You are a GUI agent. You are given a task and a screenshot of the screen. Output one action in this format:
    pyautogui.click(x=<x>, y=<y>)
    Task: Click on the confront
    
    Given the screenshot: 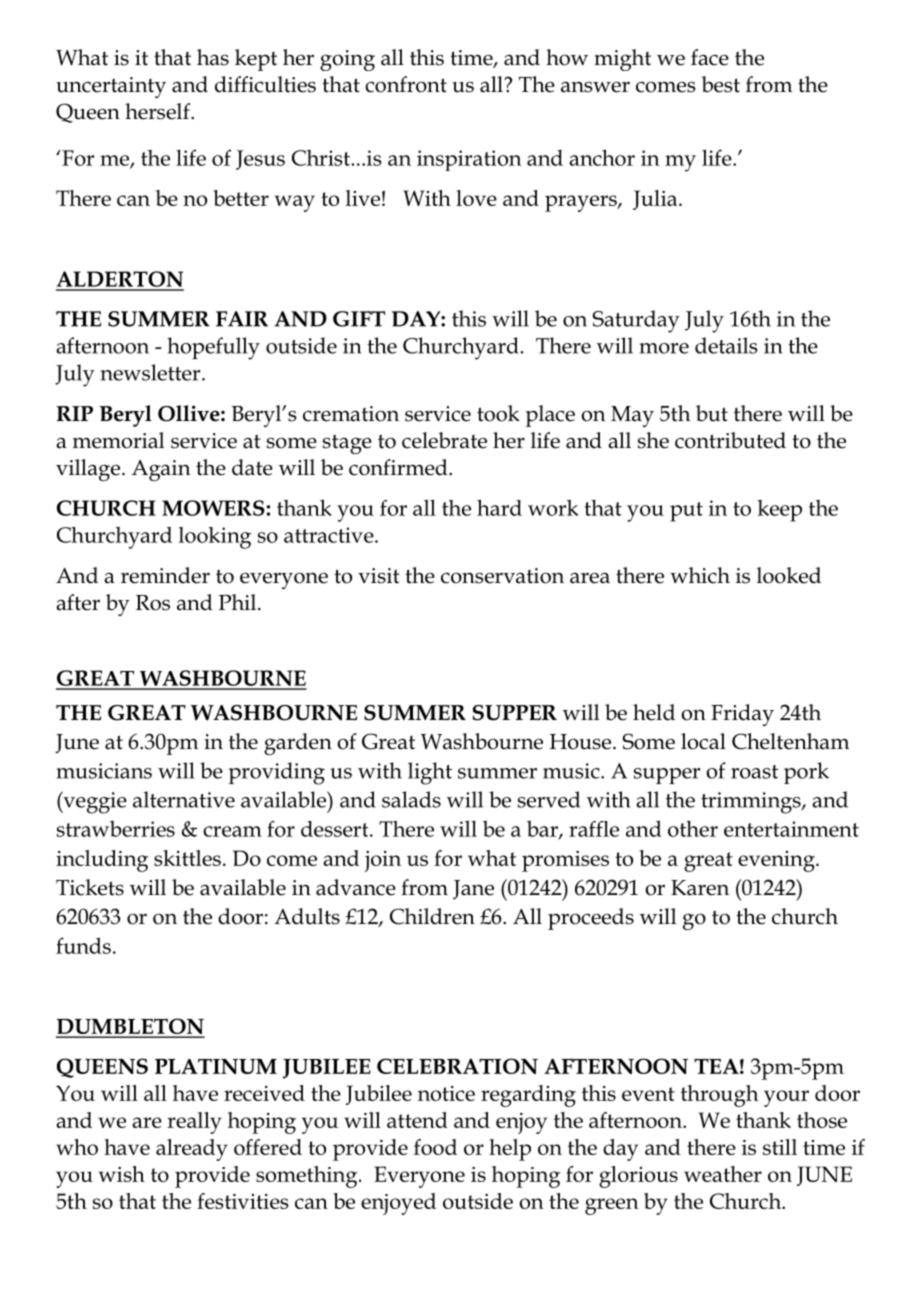 What is the action you would take?
    pyautogui.click(x=406, y=84)
